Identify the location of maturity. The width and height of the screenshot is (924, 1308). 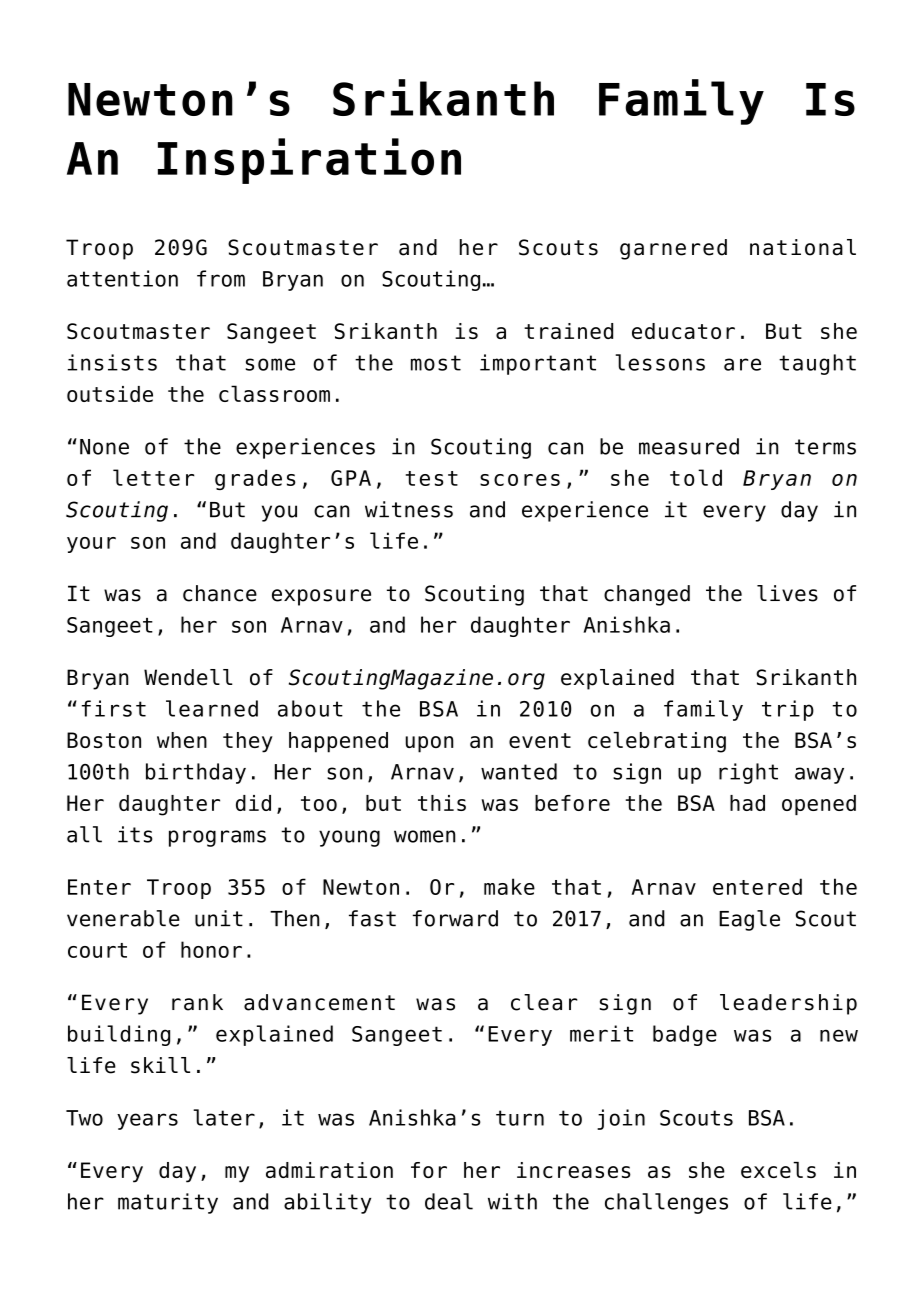
(168, 1203).
